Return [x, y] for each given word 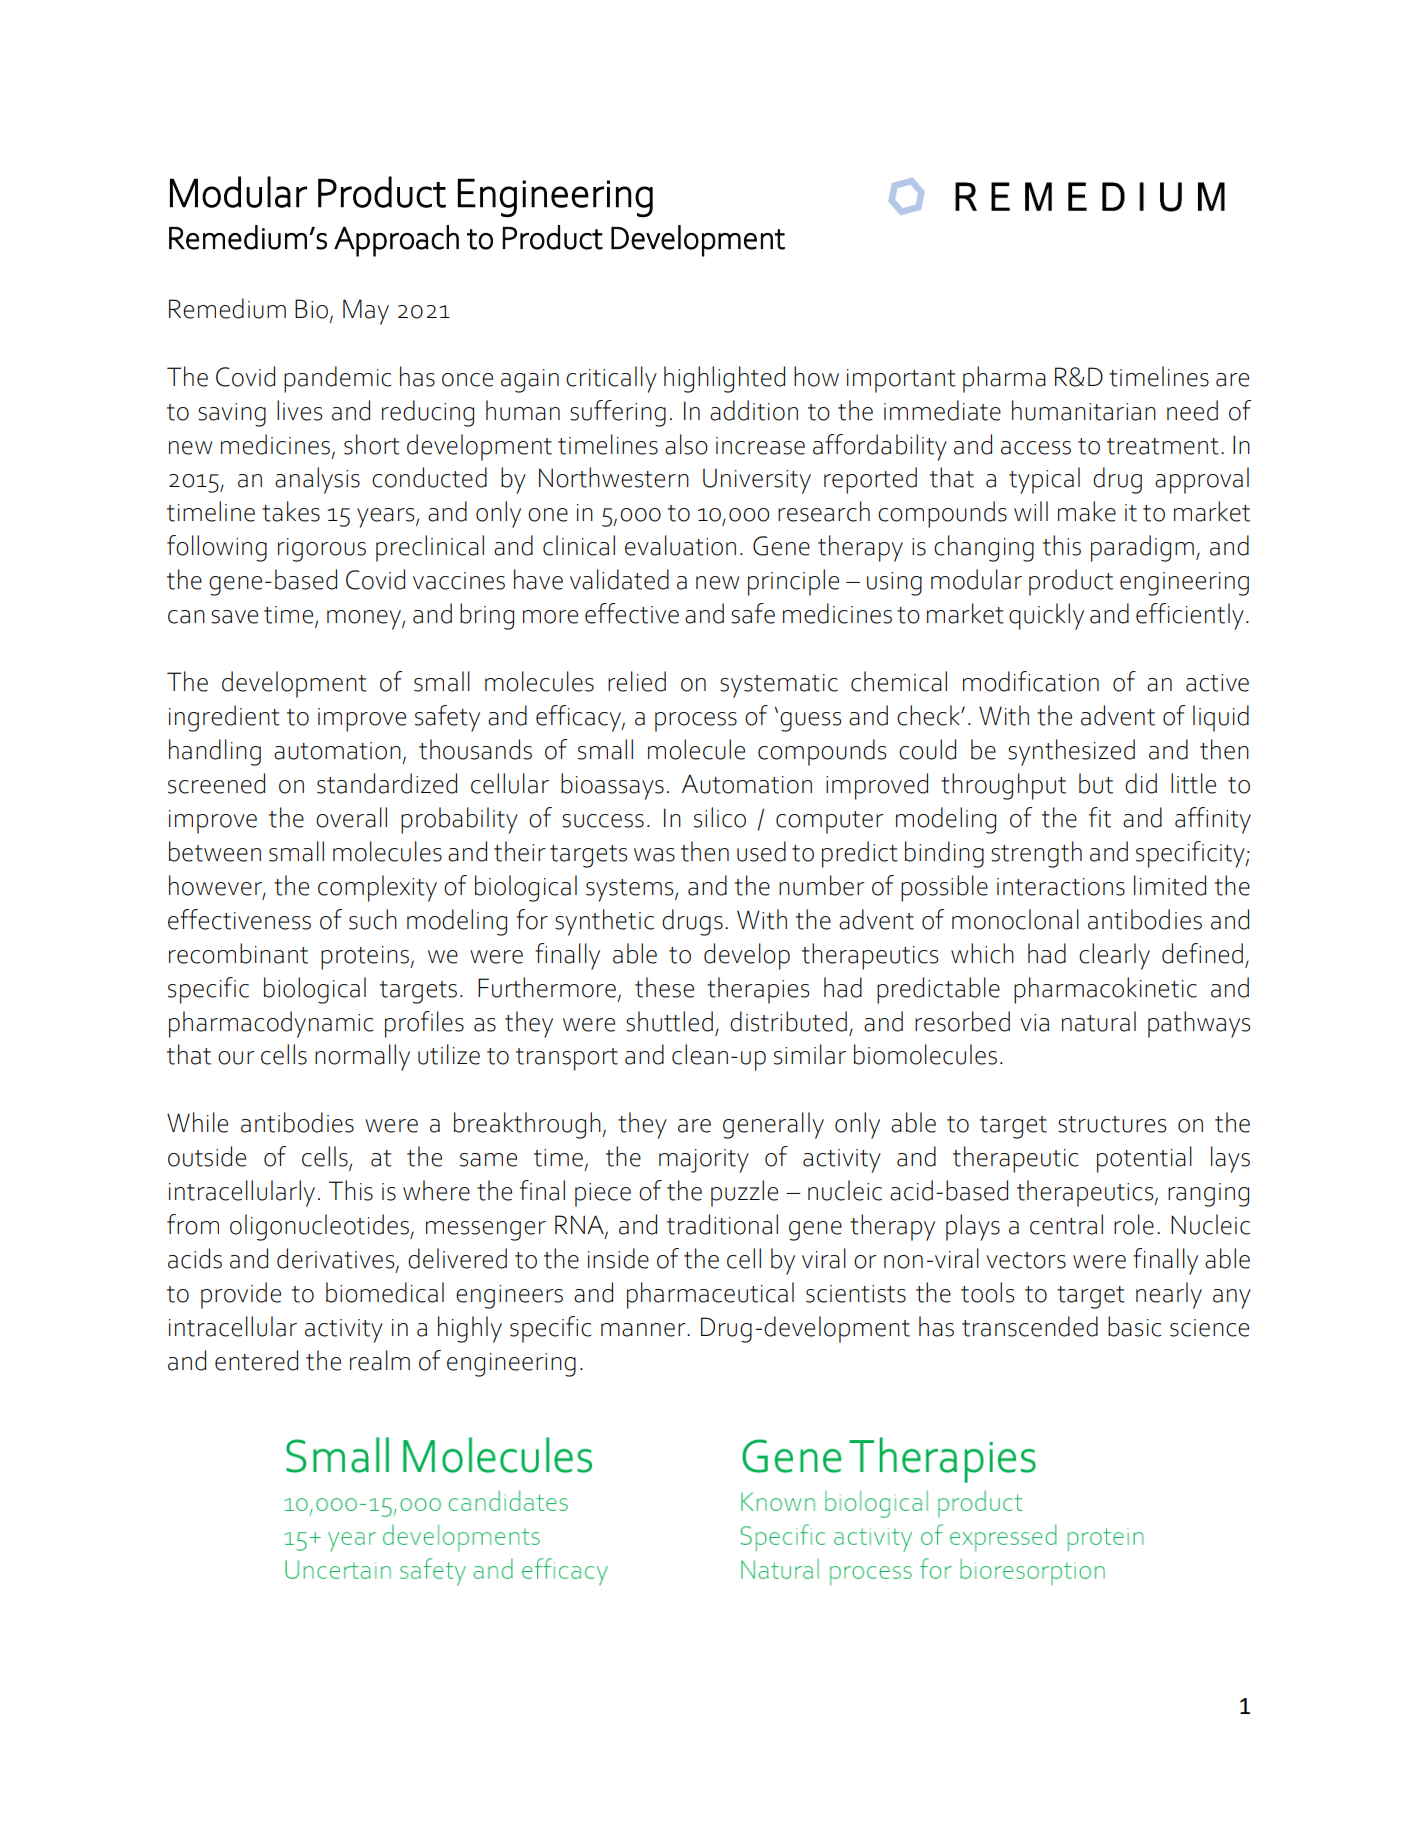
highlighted [724, 379]
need [1192, 410]
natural [1099, 1021]
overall [351, 817]
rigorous [322, 550]
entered [256, 1360]
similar [810, 1054]
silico [720, 817]
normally [362, 1057]
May [366, 312]
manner [644, 1330]
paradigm [1142, 548]
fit [1100, 817]
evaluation [680, 545]
